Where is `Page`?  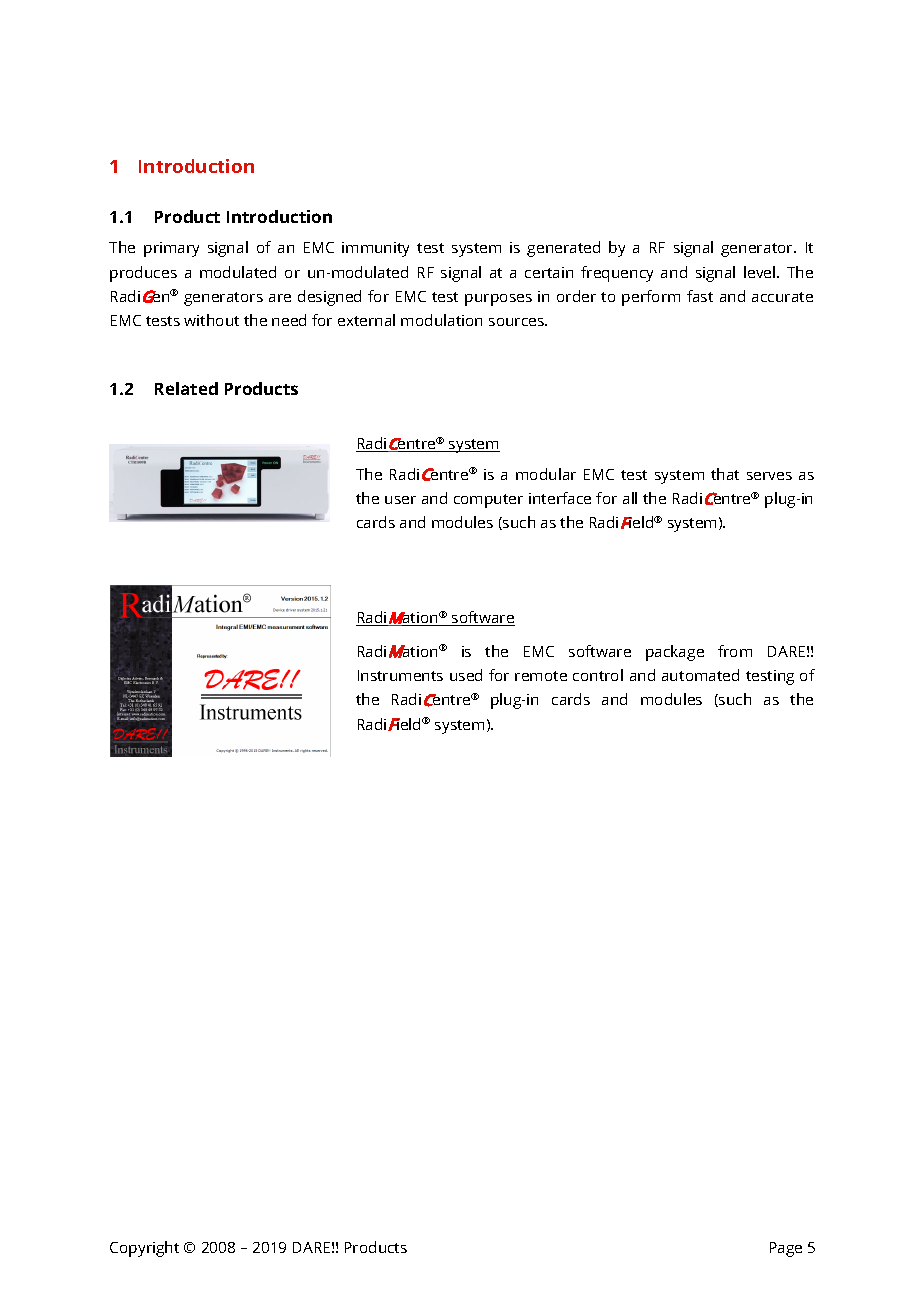
Page is located at coordinates (786, 1249).
